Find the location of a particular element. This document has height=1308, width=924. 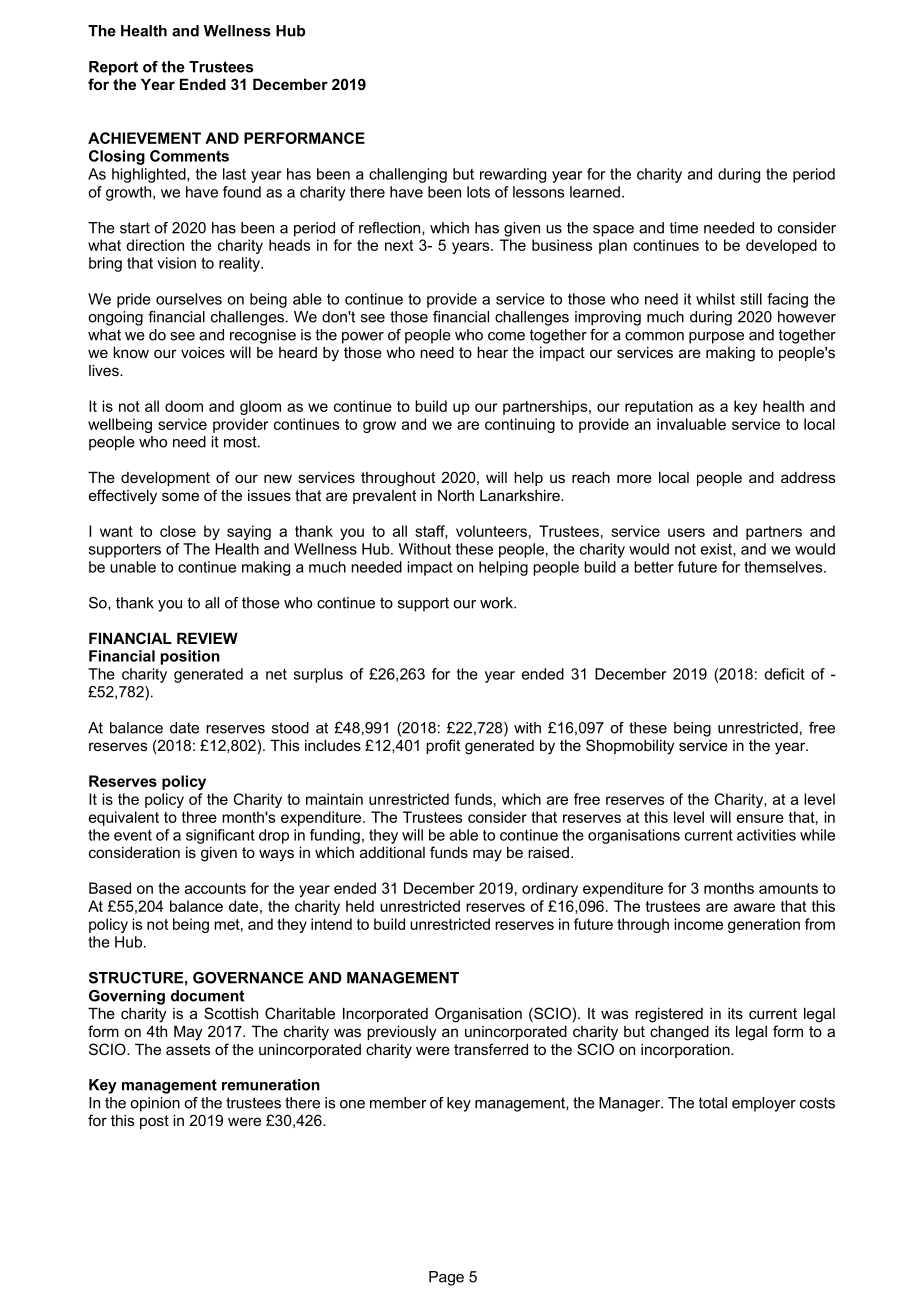

rewarding is located at coordinates (513, 175).
